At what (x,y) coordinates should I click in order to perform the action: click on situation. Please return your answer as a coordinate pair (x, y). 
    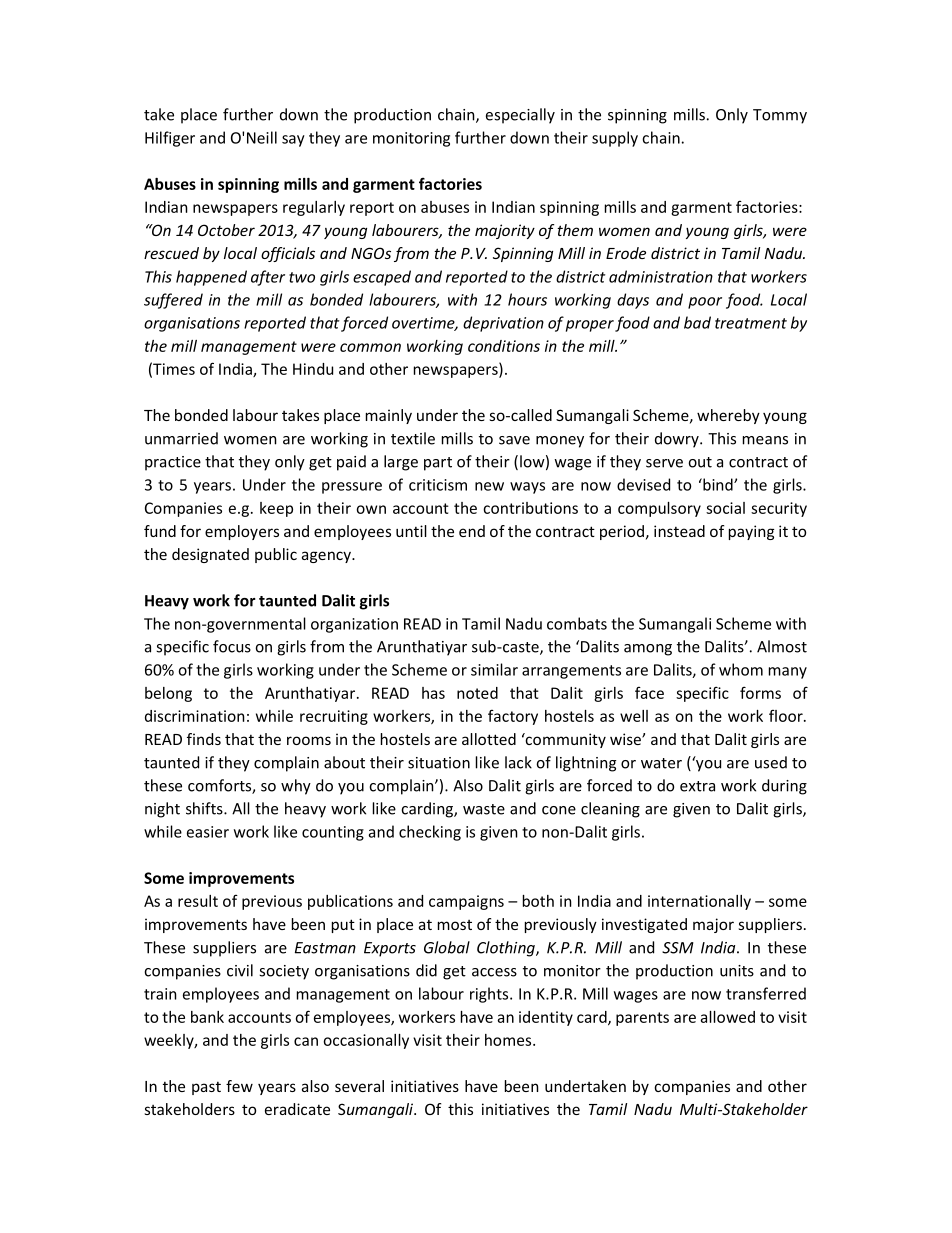
    Looking at the image, I should click on (439, 763).
